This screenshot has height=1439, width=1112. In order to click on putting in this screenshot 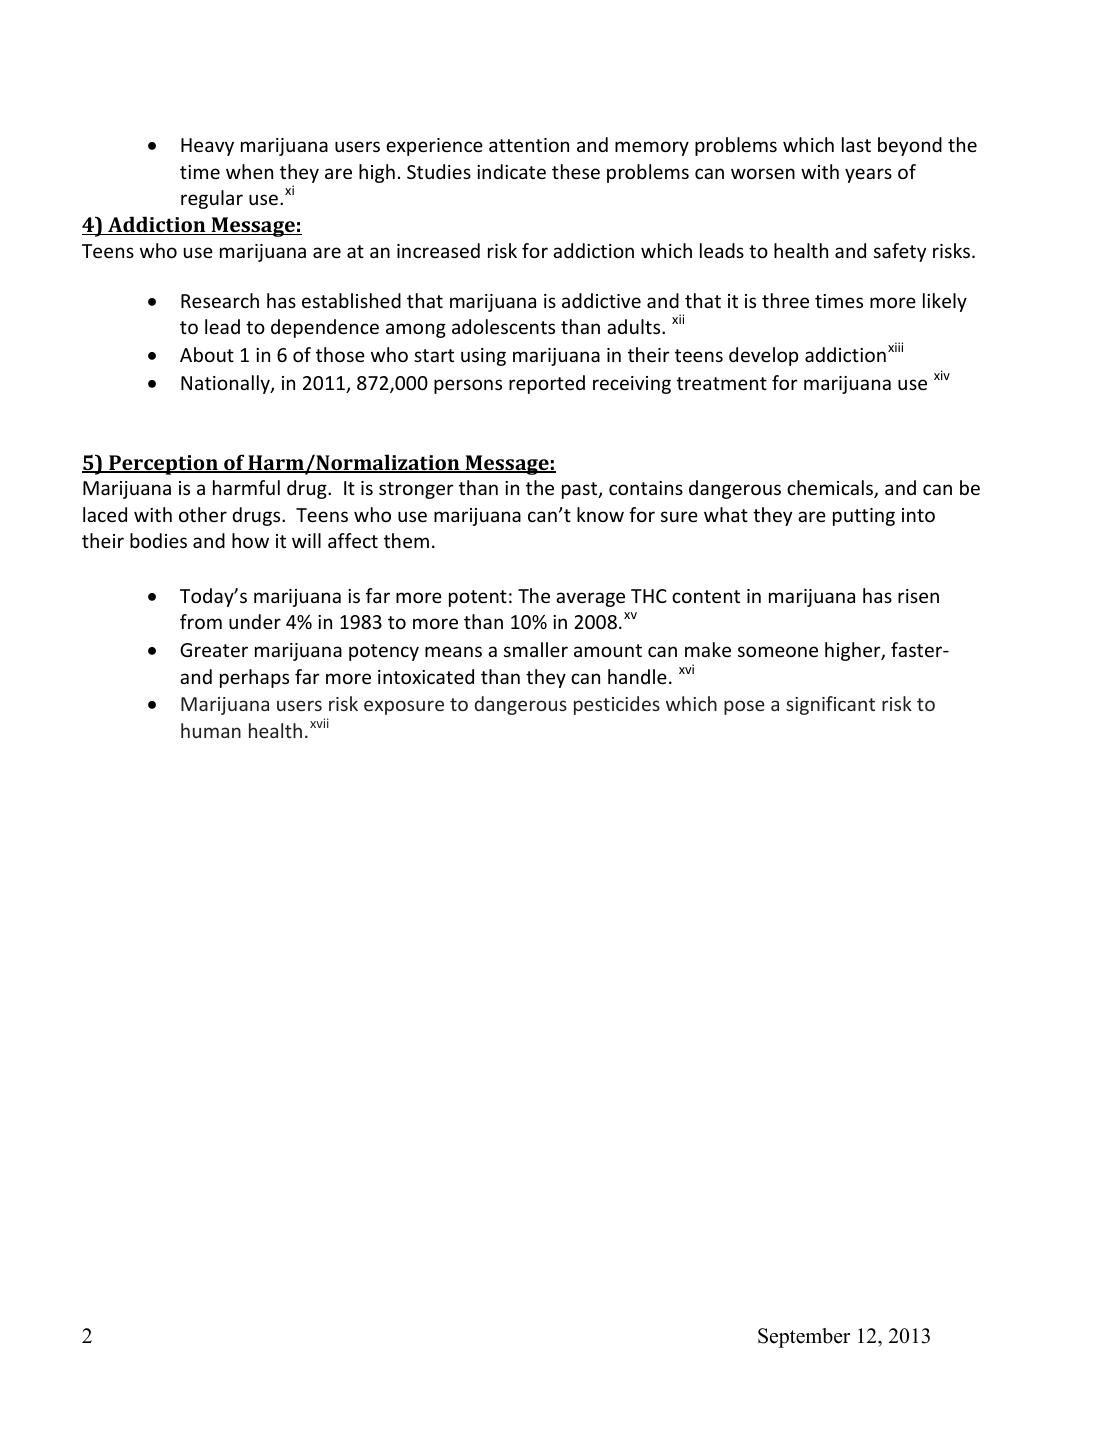, I will do `click(864, 517)`.
